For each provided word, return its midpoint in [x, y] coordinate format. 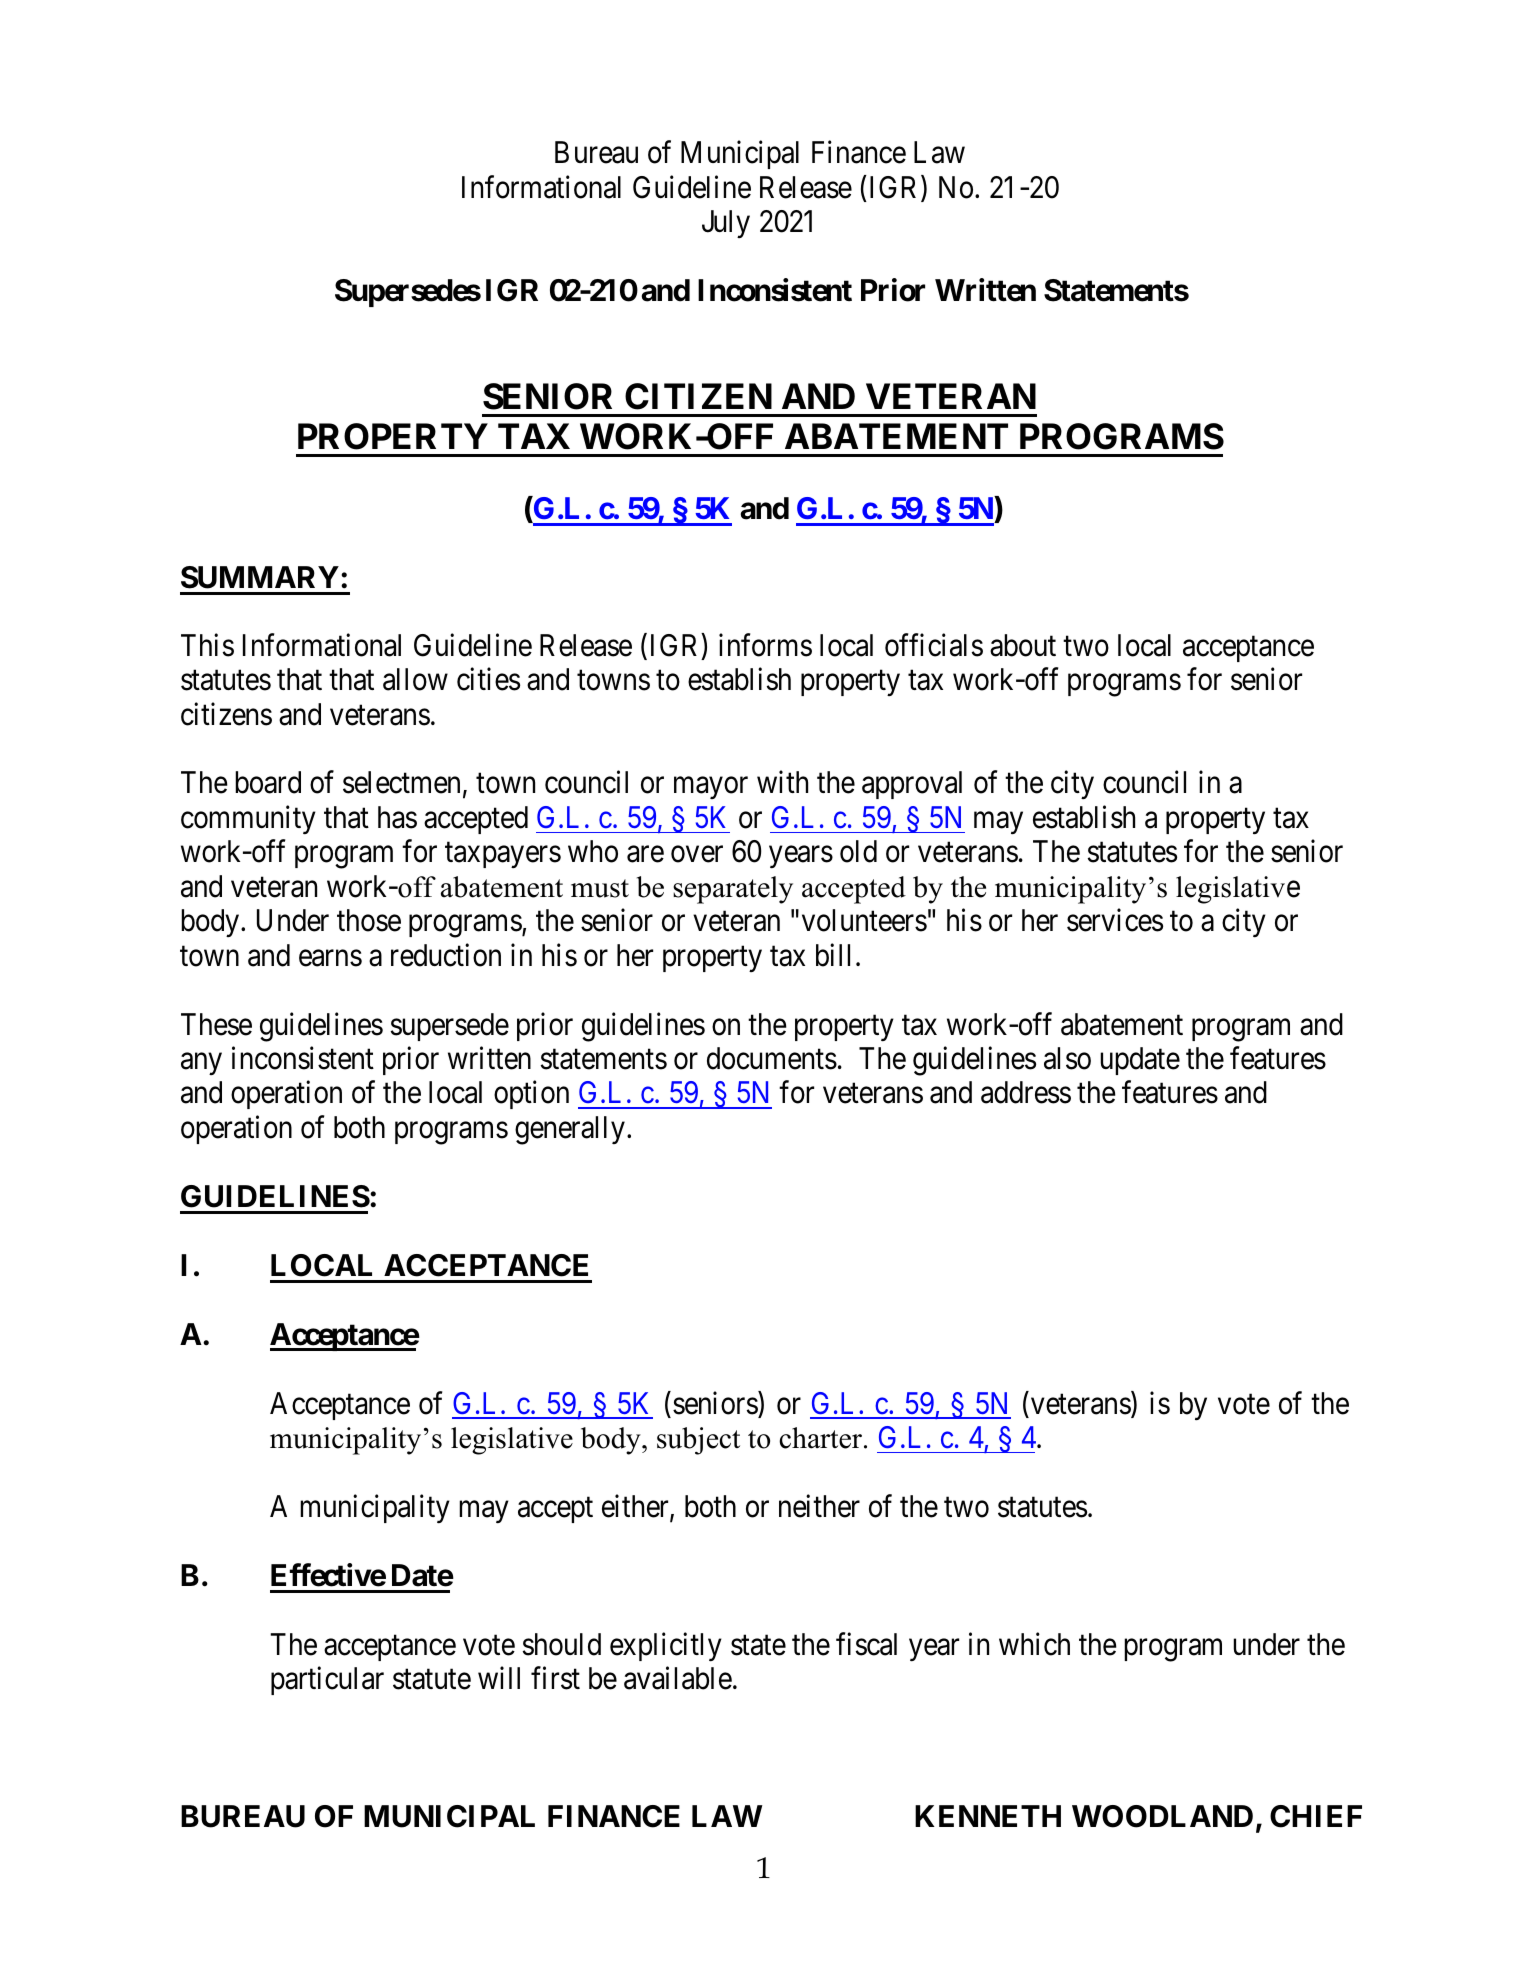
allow [415, 679]
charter [822, 1438]
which [1034, 1644]
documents [772, 1058]
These [216, 1024]
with [782, 782]
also [1067, 1058]
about [1023, 645]
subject [698, 1441]
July [726, 224]
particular [327, 1681]
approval [912, 785]
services [1115, 920]
